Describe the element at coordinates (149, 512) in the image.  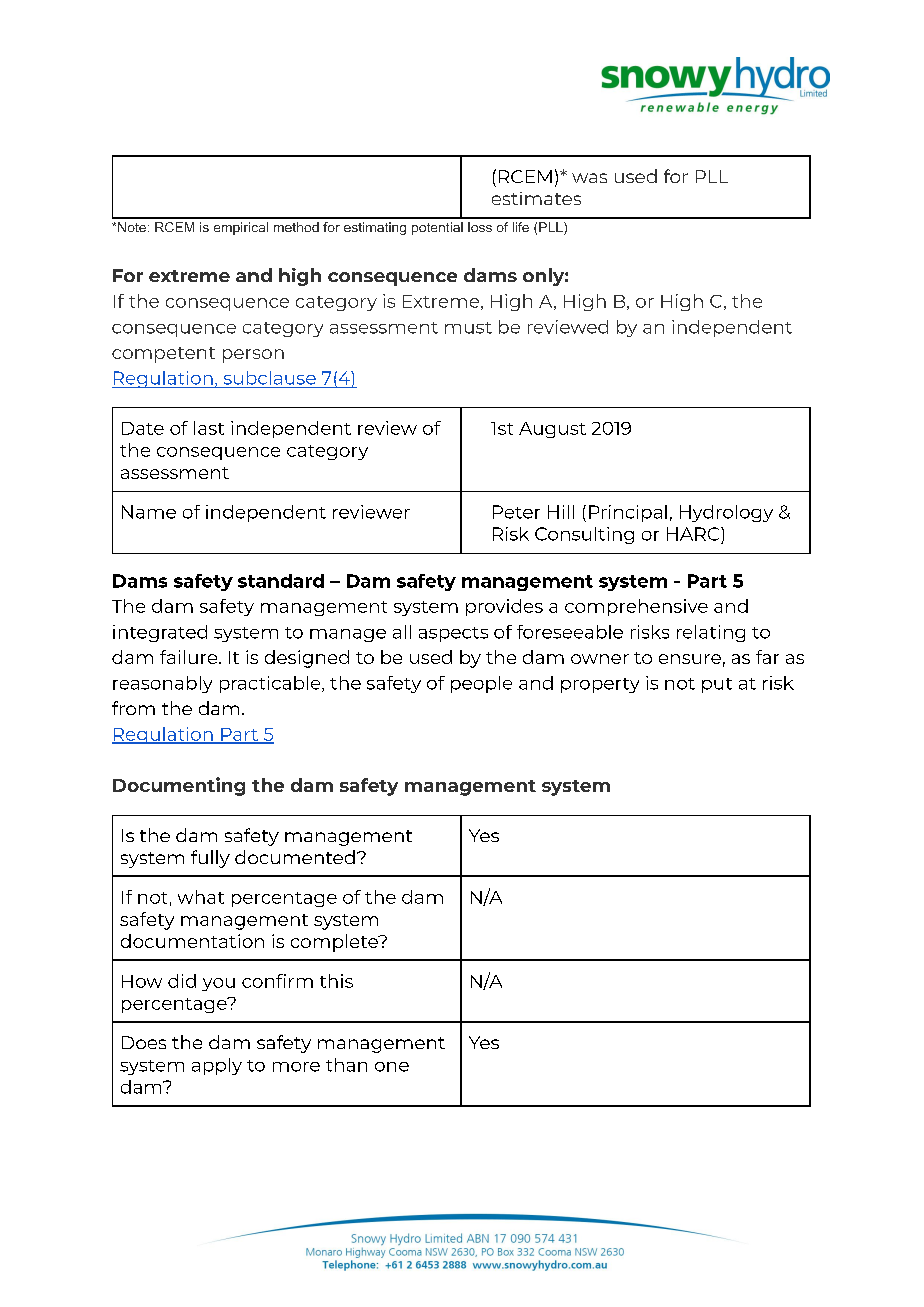
I see `Name` at that location.
